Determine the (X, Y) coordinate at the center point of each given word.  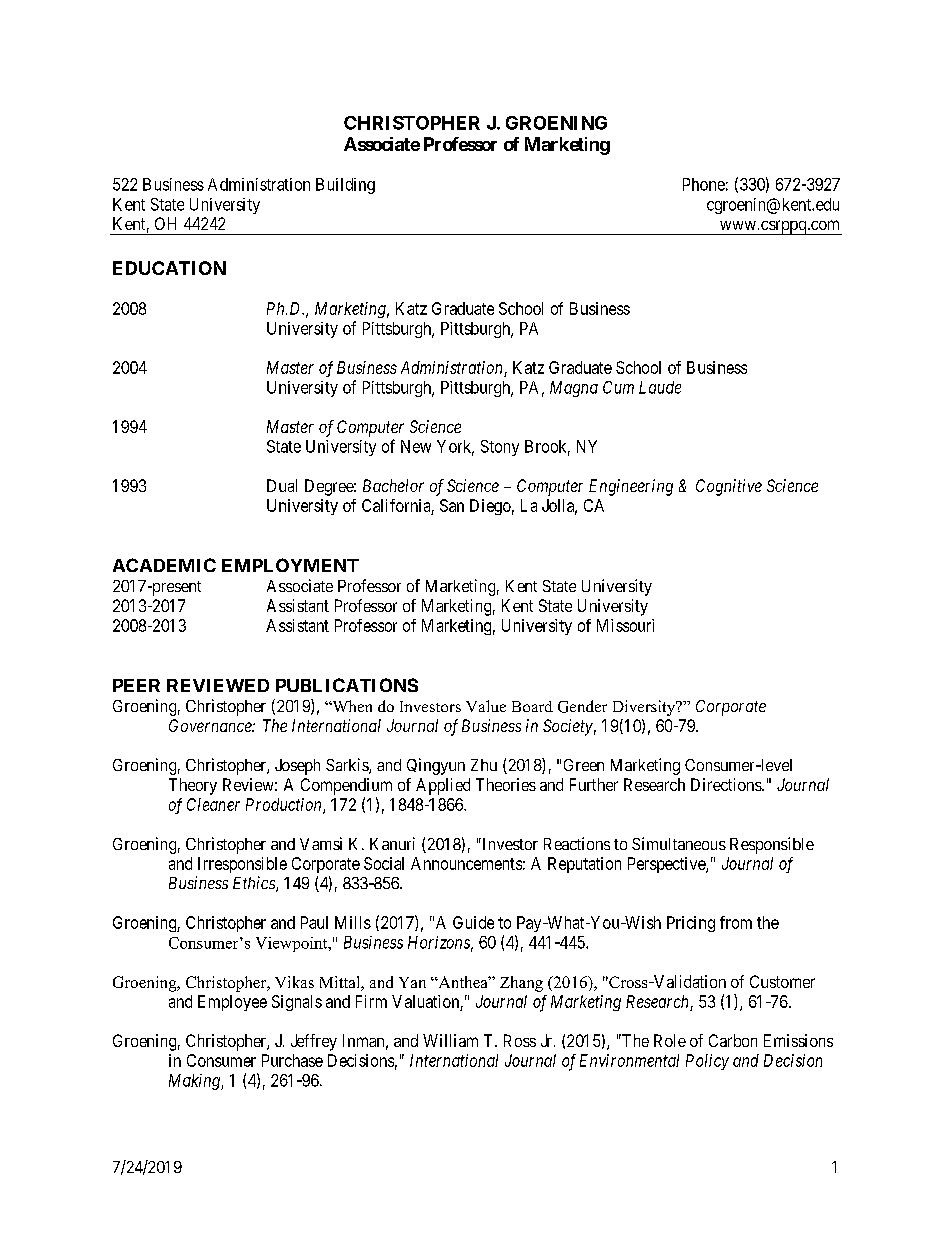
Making (195, 1082)
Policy (707, 1062)
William (450, 1040)
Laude (660, 387)
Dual (282, 485)
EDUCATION (169, 268)
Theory (193, 786)
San (452, 505)
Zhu (484, 765)
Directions (727, 784)
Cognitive (729, 487)
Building (345, 186)
